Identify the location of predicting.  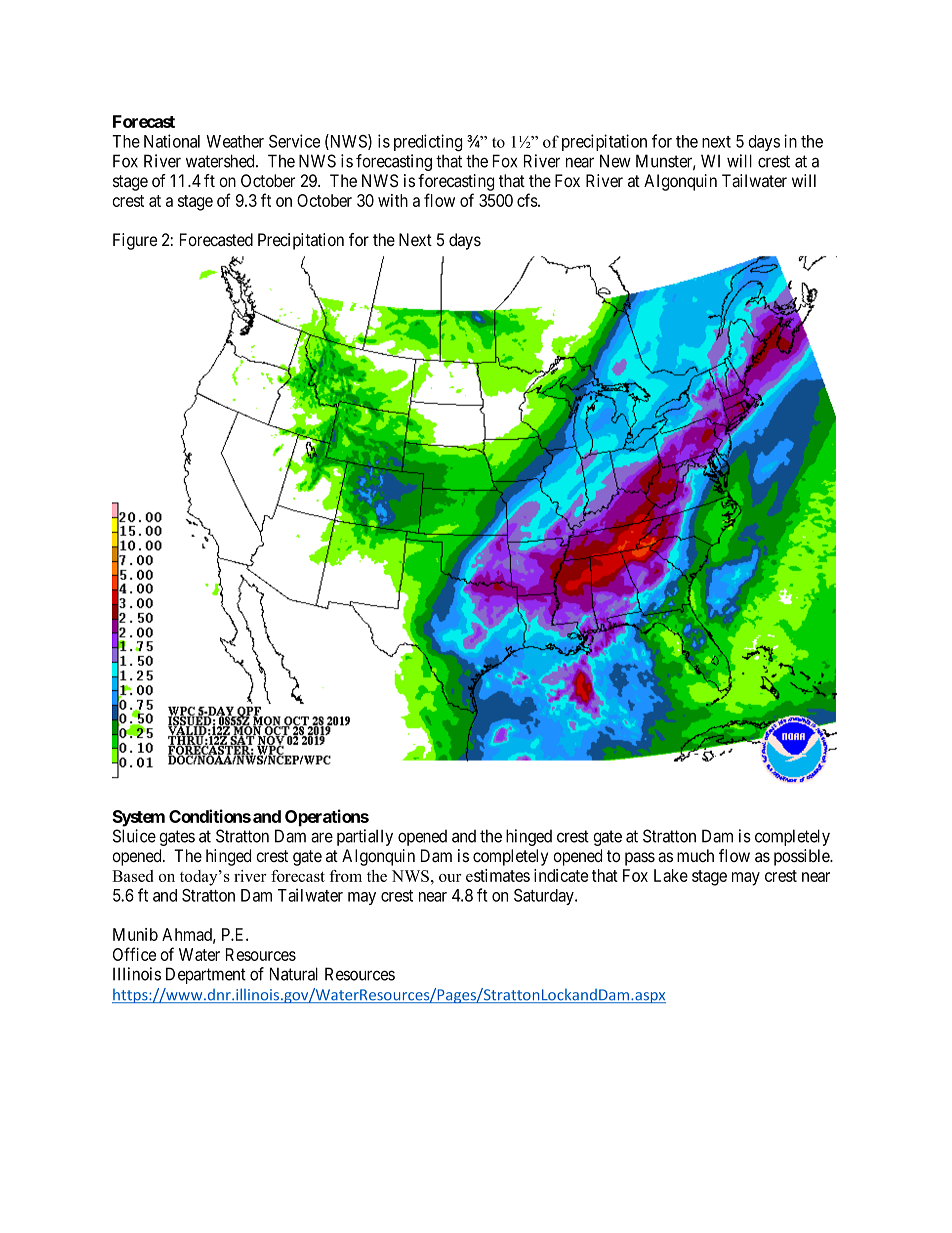
(428, 143).
